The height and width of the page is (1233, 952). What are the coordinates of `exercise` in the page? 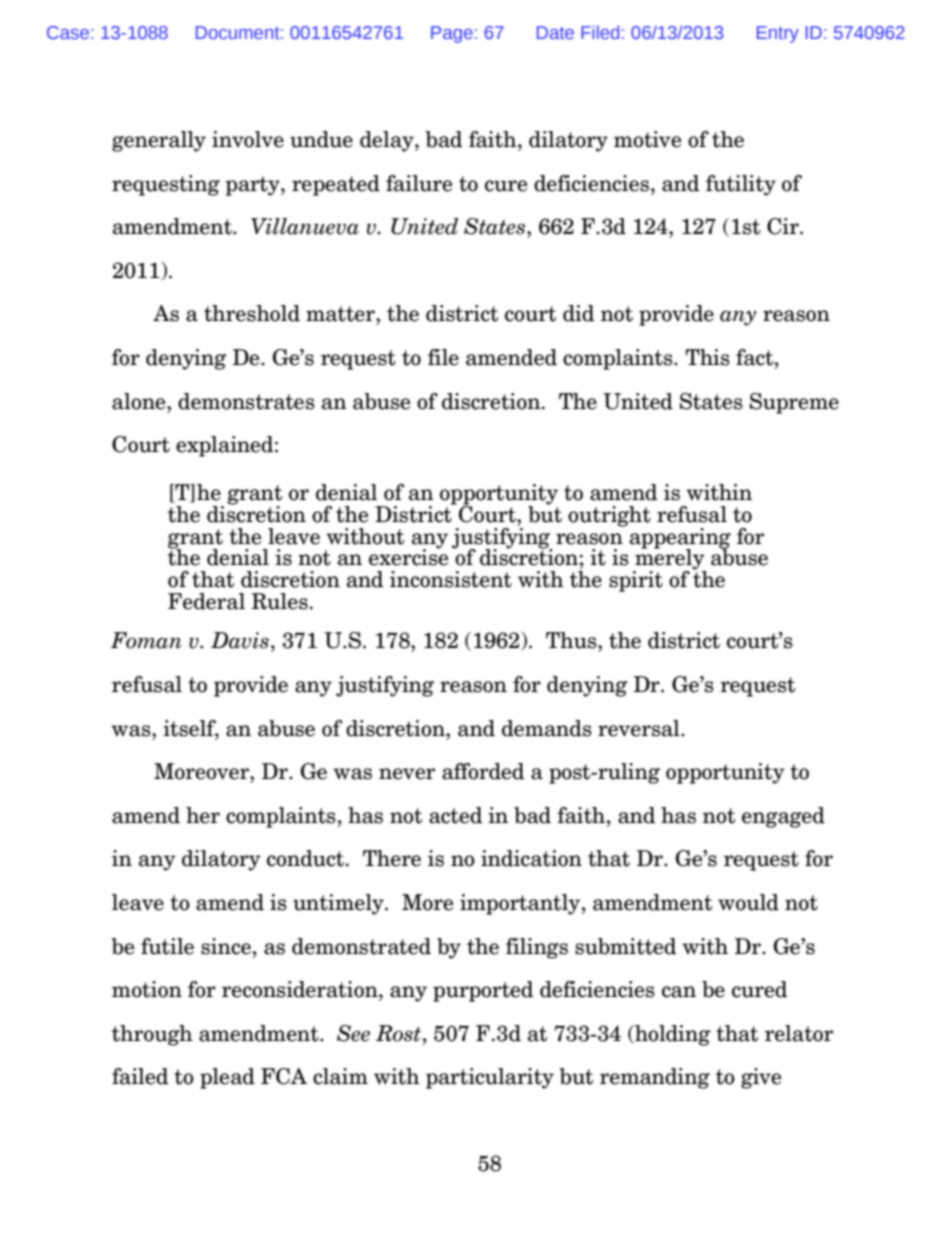 It's located at (408, 556).
